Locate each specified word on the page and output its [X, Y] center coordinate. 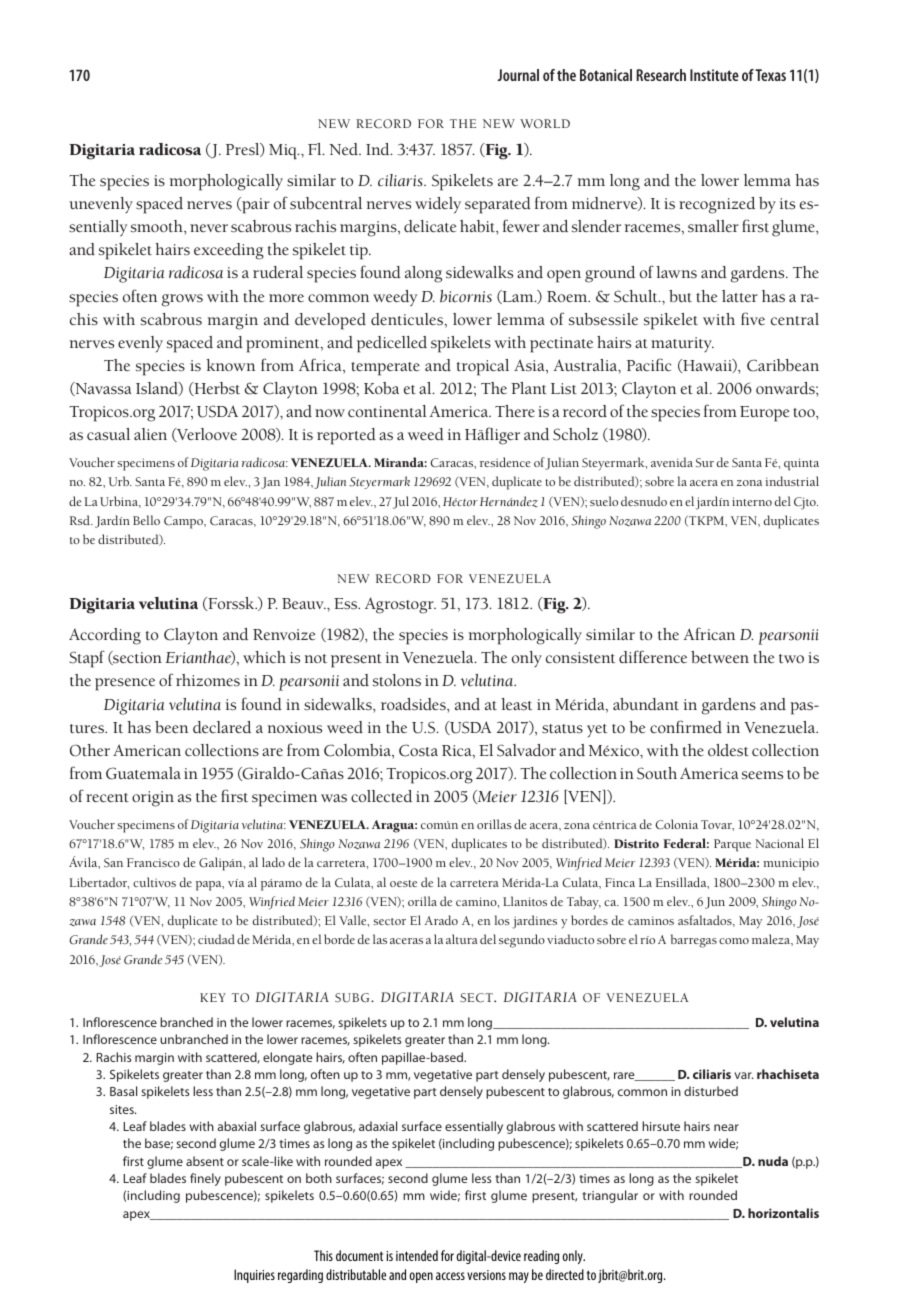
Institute [714, 75]
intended [417, 1255]
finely [205, 1179]
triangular [610, 1196]
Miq [284, 152]
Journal [518, 75]
